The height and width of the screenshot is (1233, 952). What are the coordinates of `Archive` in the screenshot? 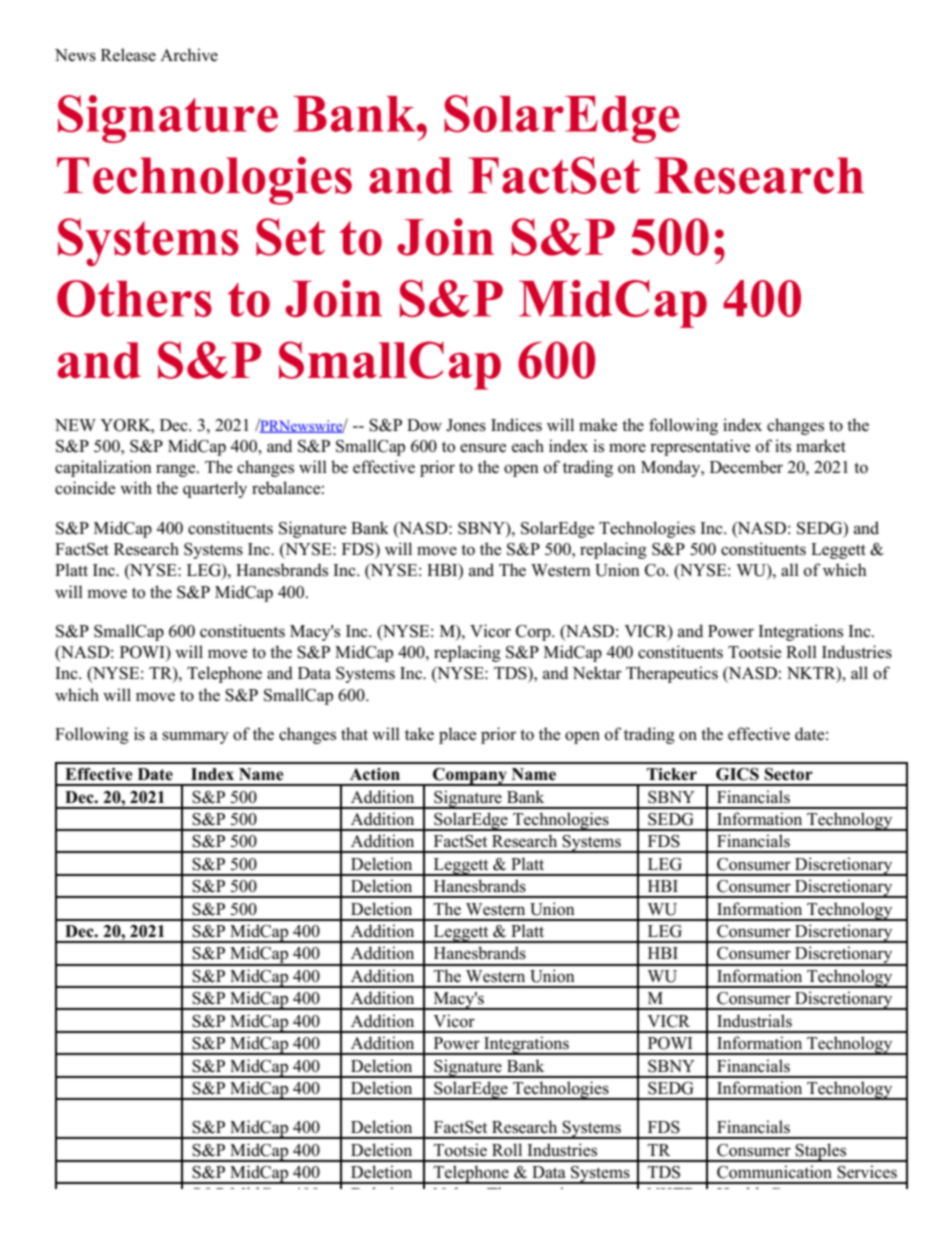 It's located at (189, 55).
